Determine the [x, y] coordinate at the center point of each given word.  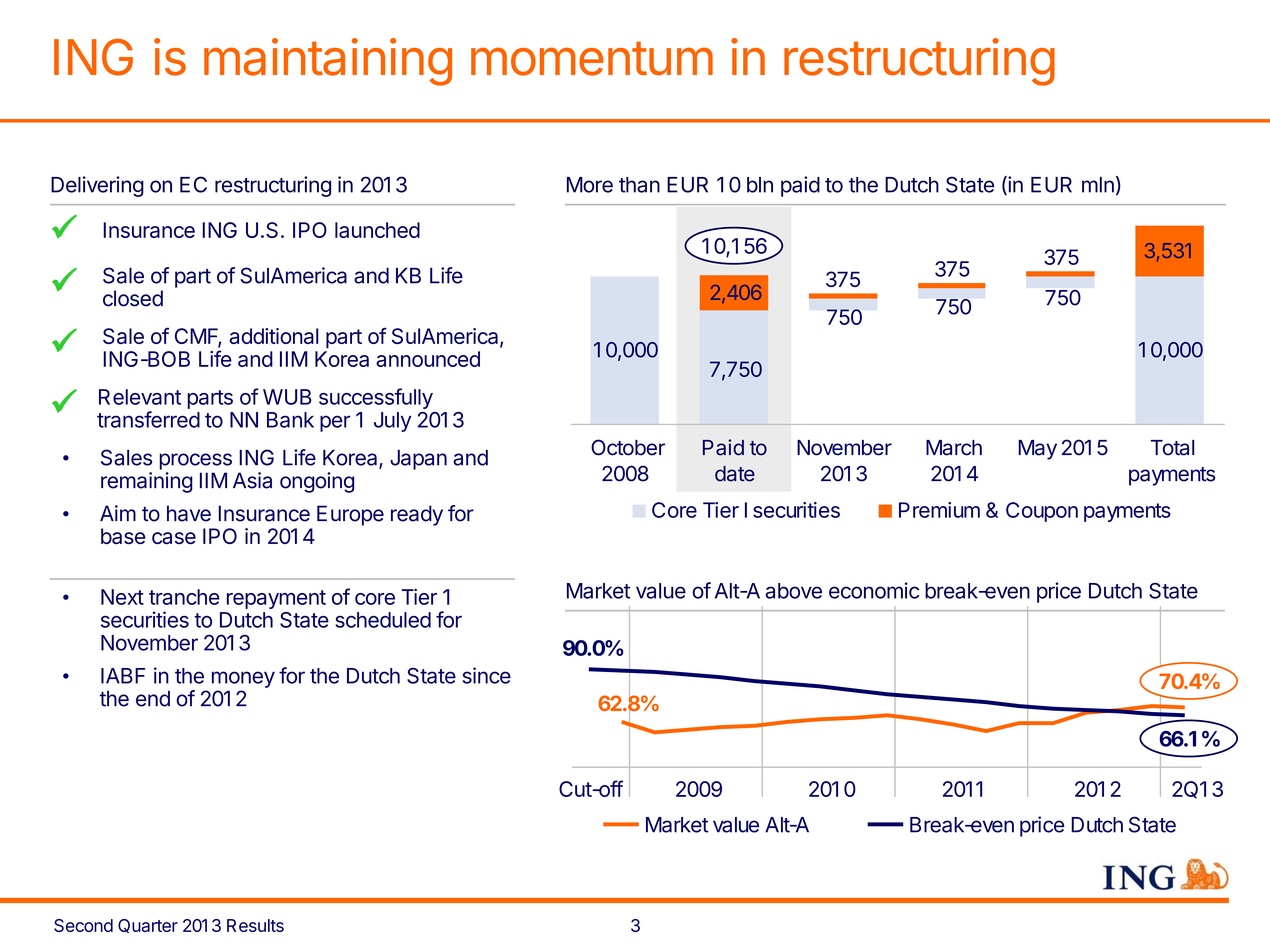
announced [428, 359]
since [487, 675]
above [793, 591]
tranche [184, 597]
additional [273, 336]
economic [874, 590]
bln [760, 185]
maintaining [328, 62]
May [1037, 450]
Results [255, 925]
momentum [592, 59]
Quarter [148, 926]
